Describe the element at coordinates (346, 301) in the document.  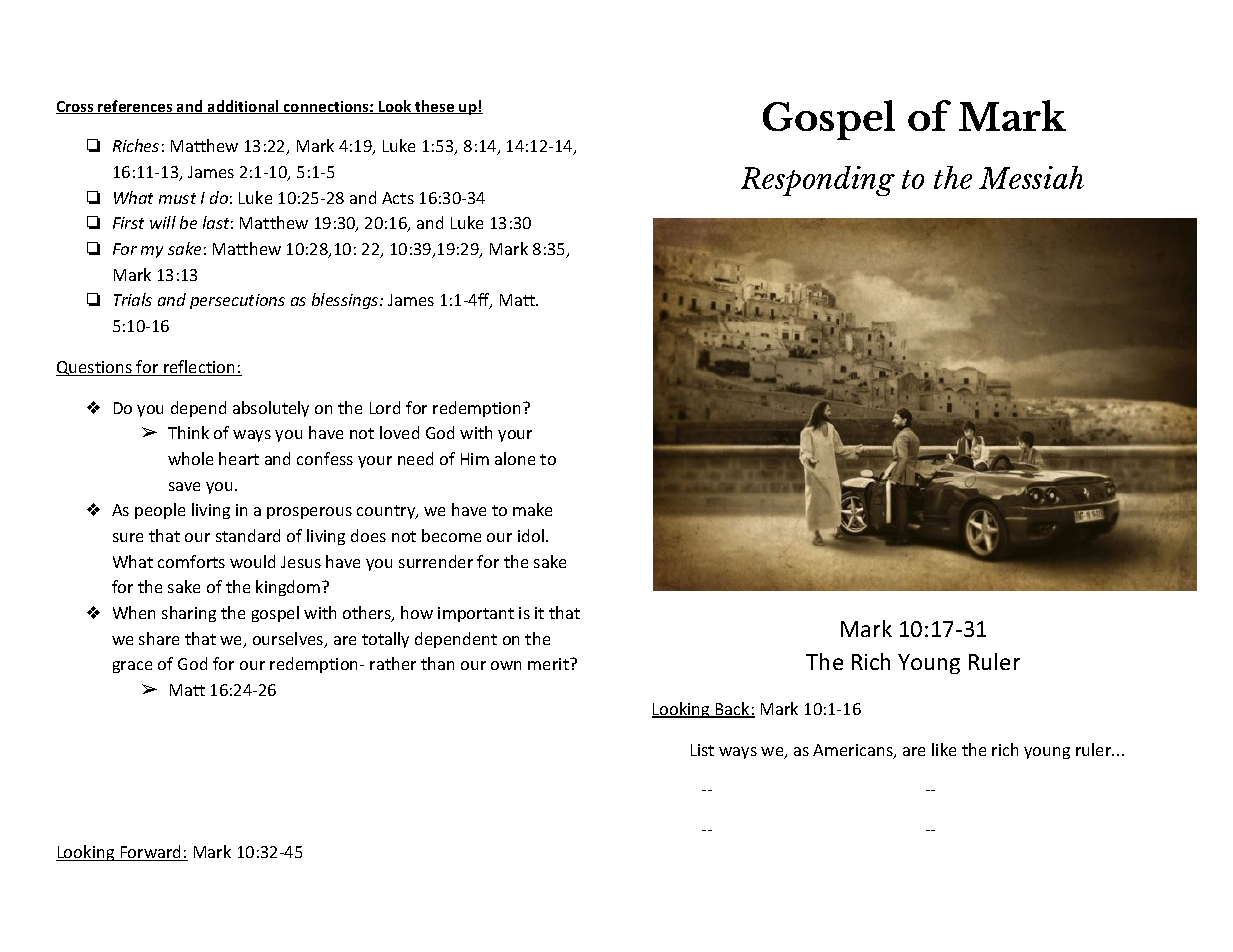
I see `blessings` at that location.
